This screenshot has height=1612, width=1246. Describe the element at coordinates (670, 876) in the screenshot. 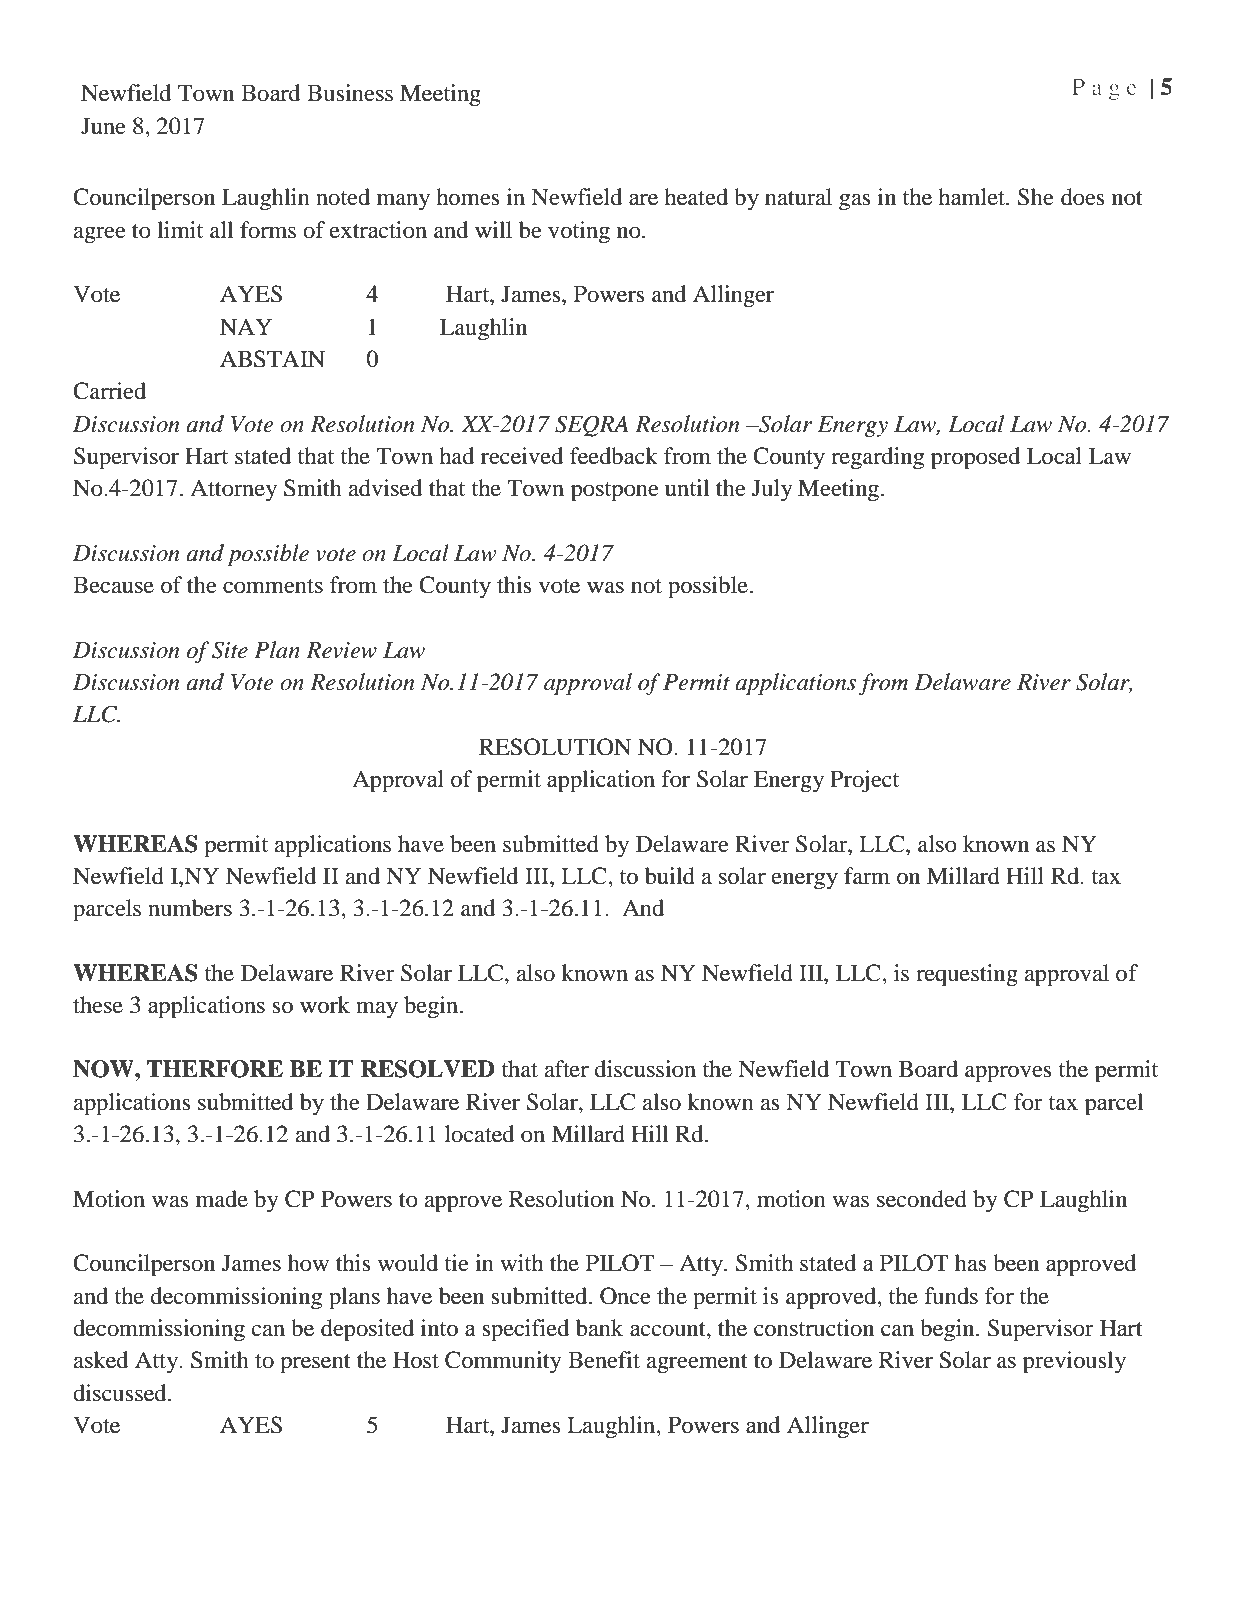

I see `build` at that location.
